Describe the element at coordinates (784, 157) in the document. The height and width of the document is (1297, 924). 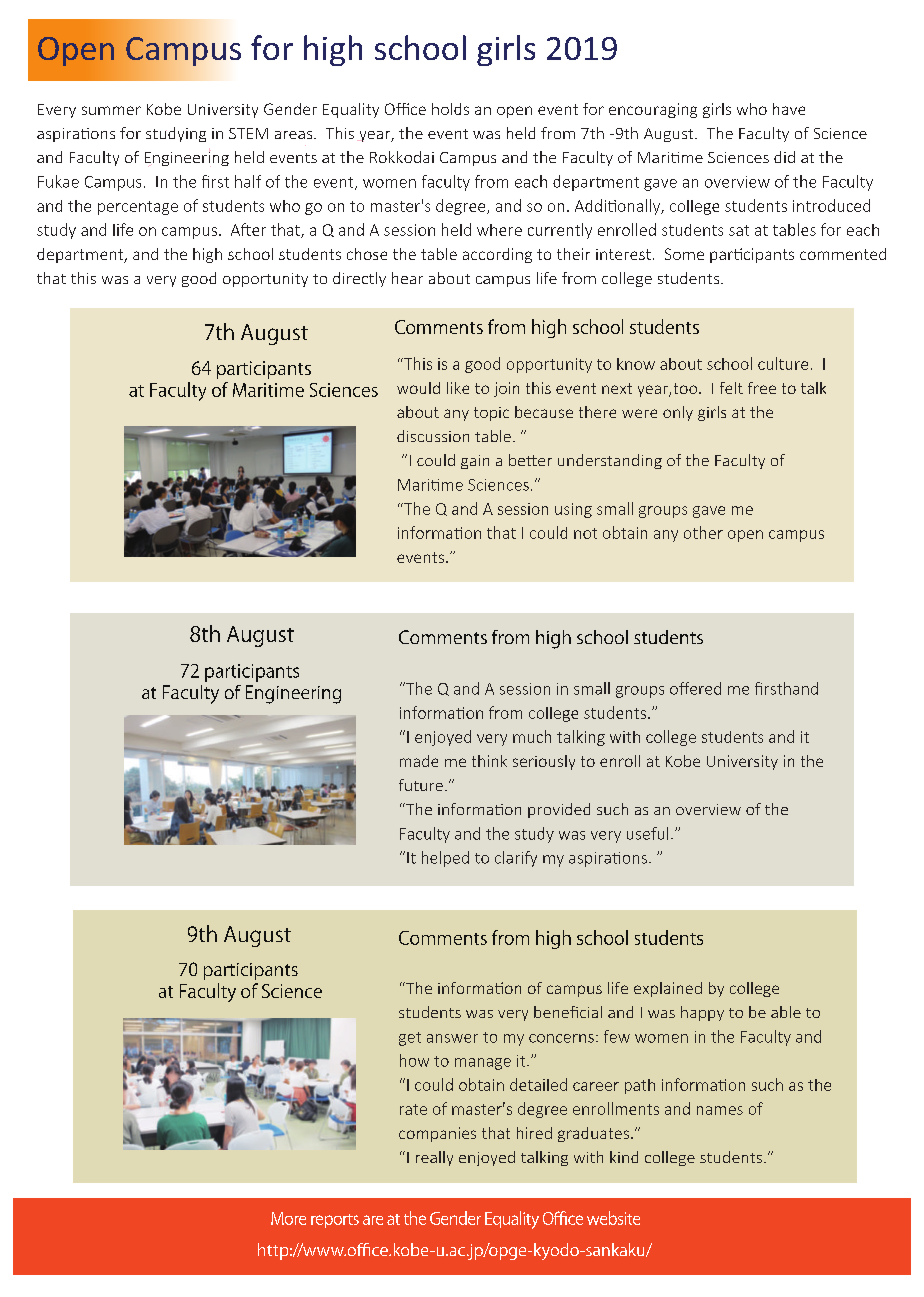
I see `did` at that location.
